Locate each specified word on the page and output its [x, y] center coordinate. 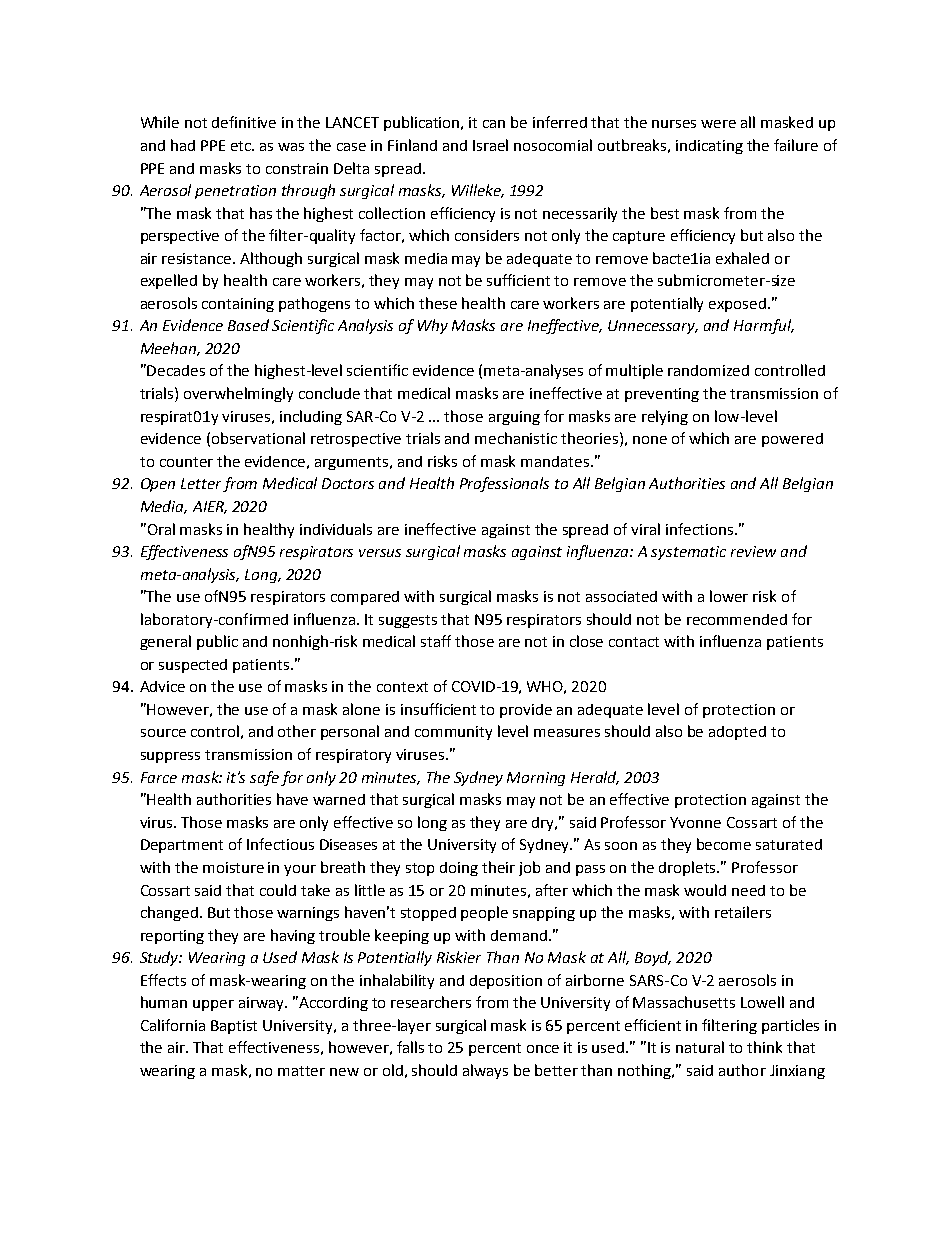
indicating [709, 147]
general [165, 642]
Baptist [234, 1027]
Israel [490, 145]
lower [729, 596]
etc [242, 146]
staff [436, 641]
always [485, 1071]
